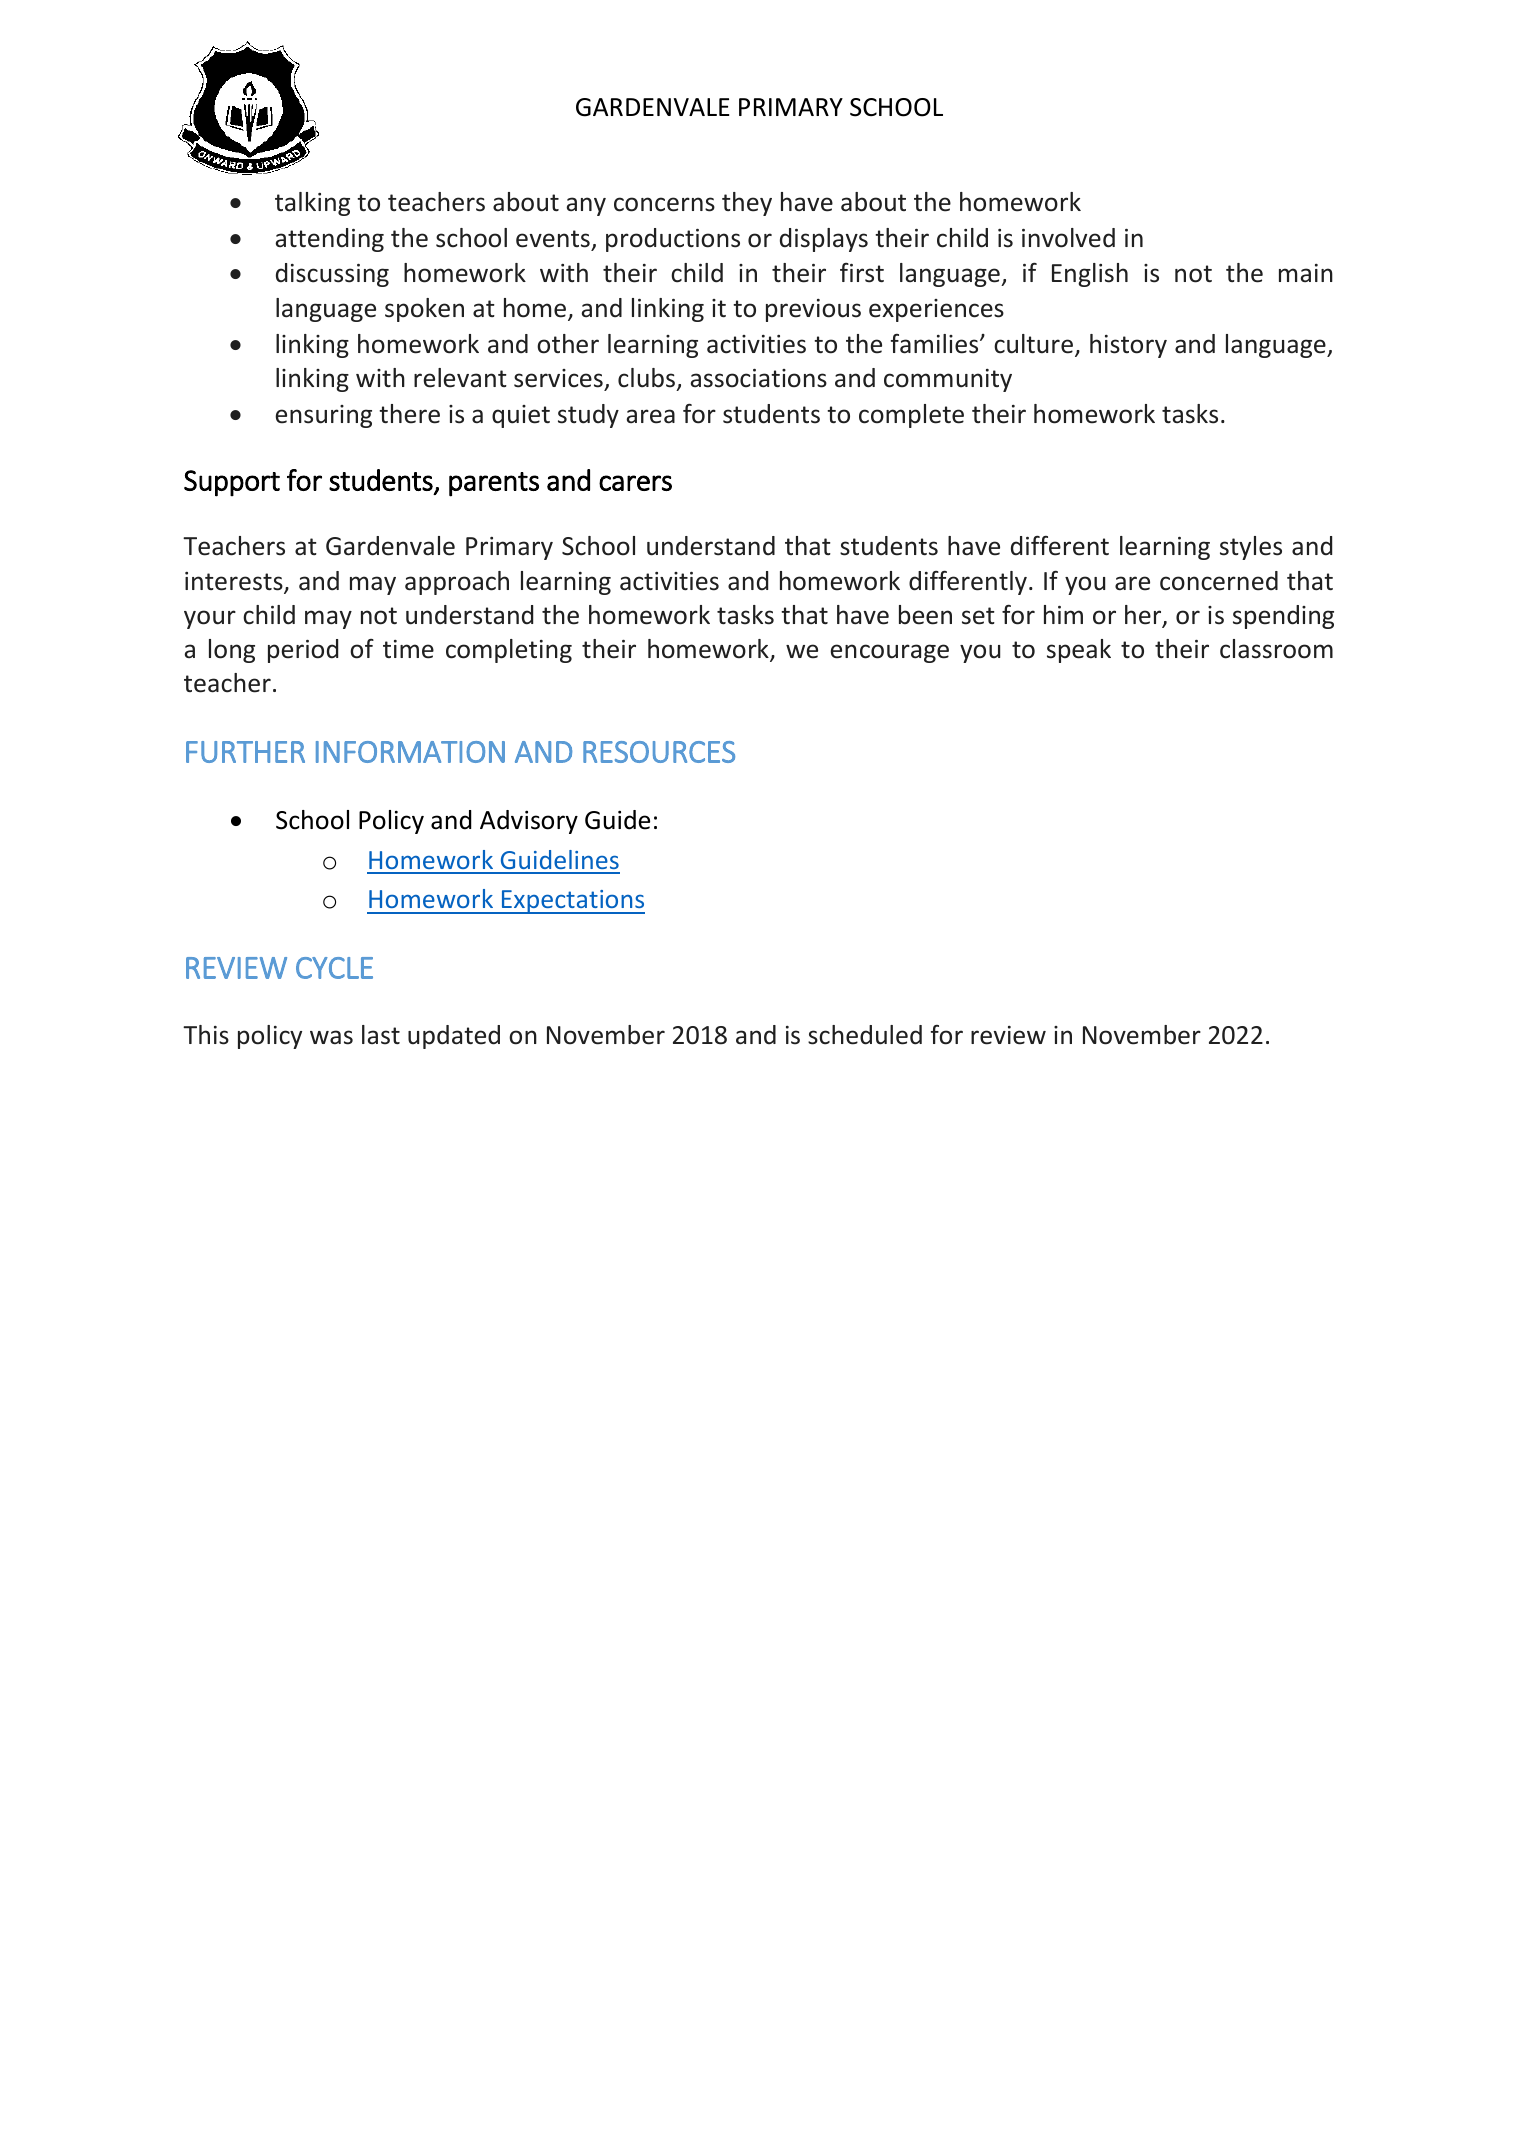 This document has height=2146, width=1518. What do you see at coordinates (865, 1035) in the document?
I see `scheduled` at bounding box center [865, 1035].
